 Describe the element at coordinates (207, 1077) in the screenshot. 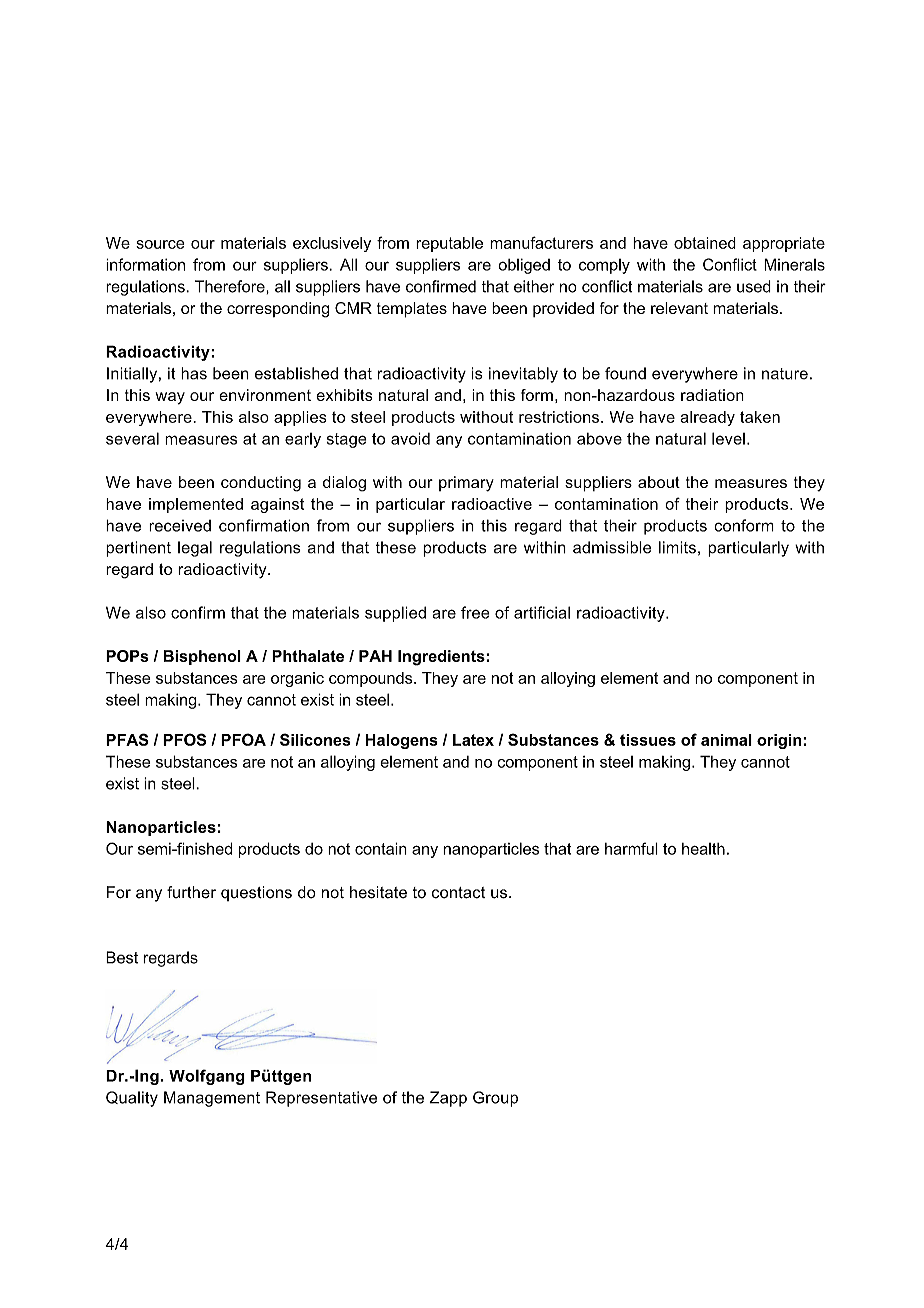

I see `Wolfgang` at that location.
